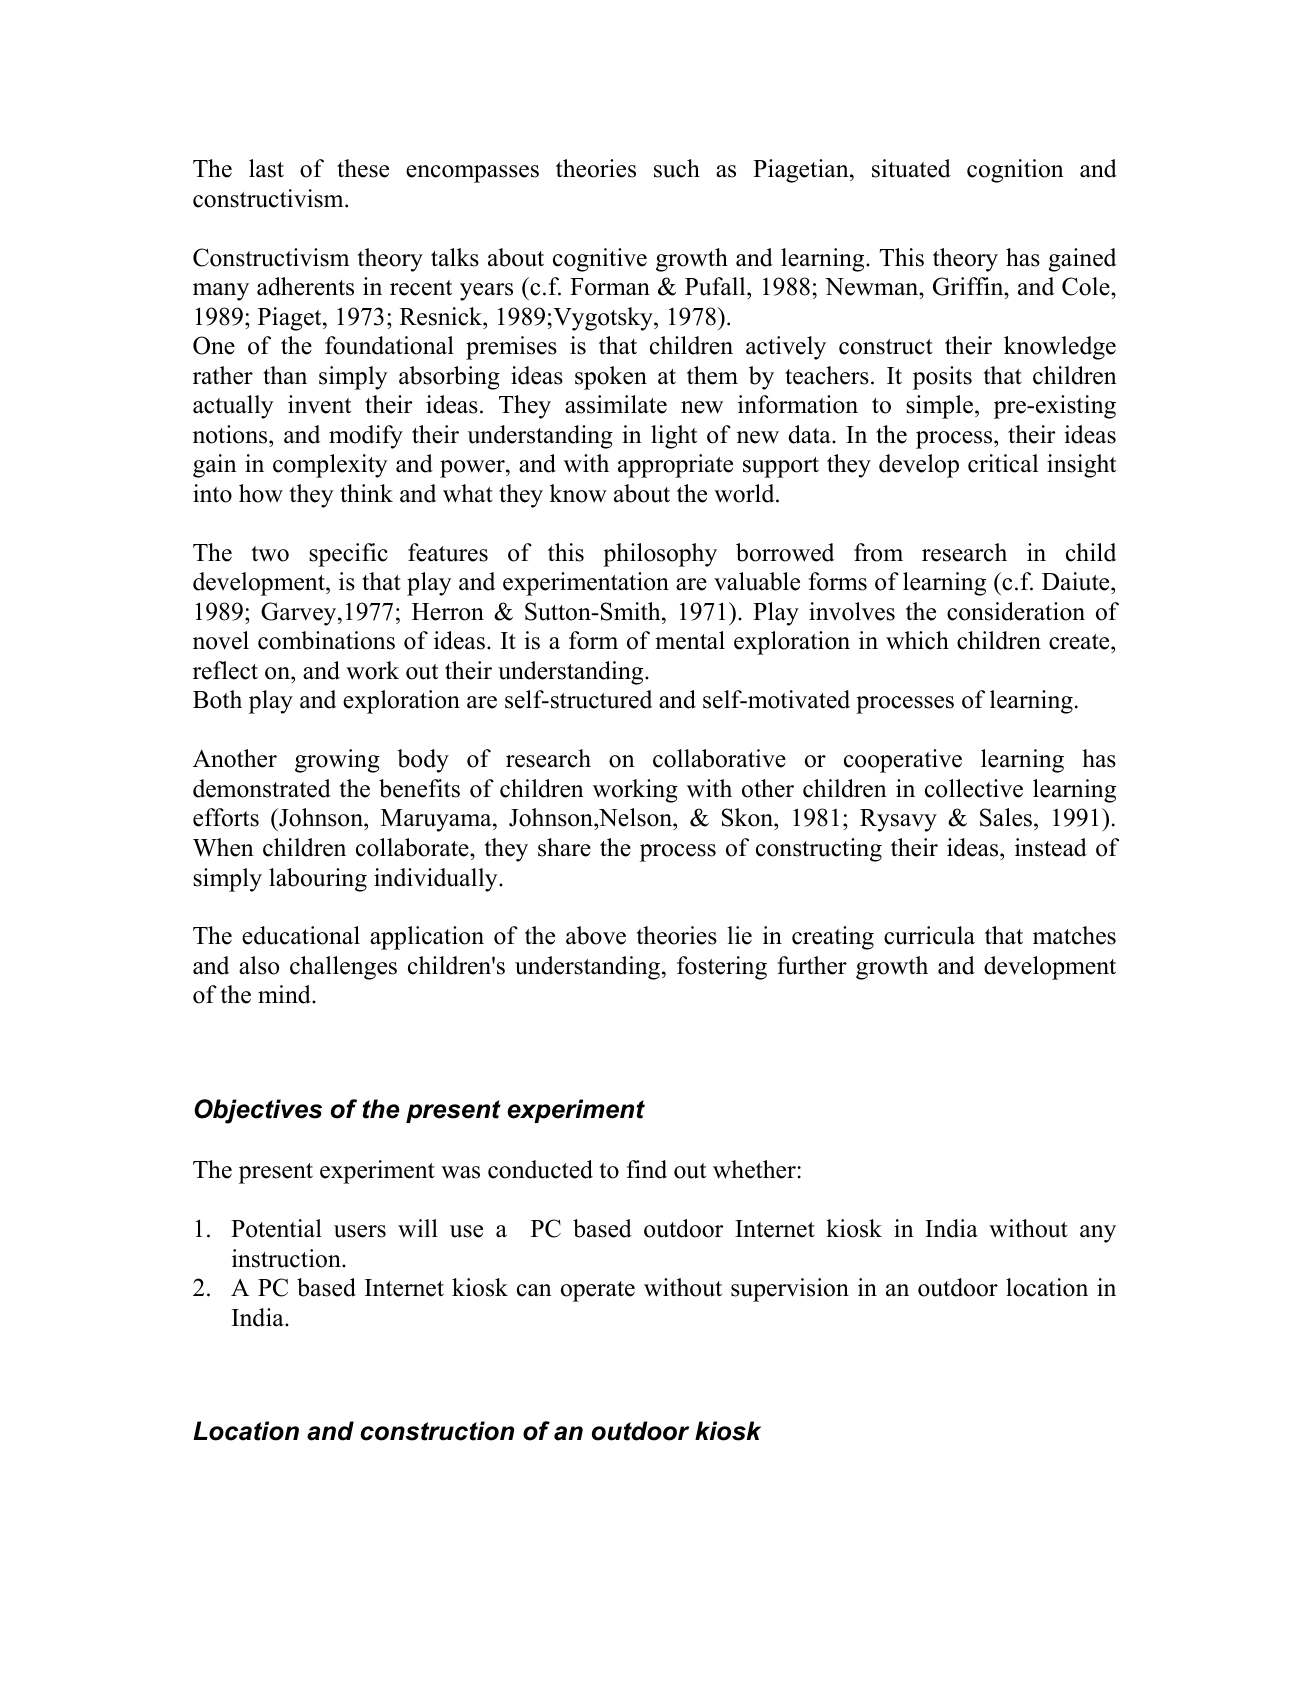 This screenshot has height=1694, width=1309. What do you see at coordinates (929, 935) in the screenshot?
I see `curricula` at bounding box center [929, 935].
